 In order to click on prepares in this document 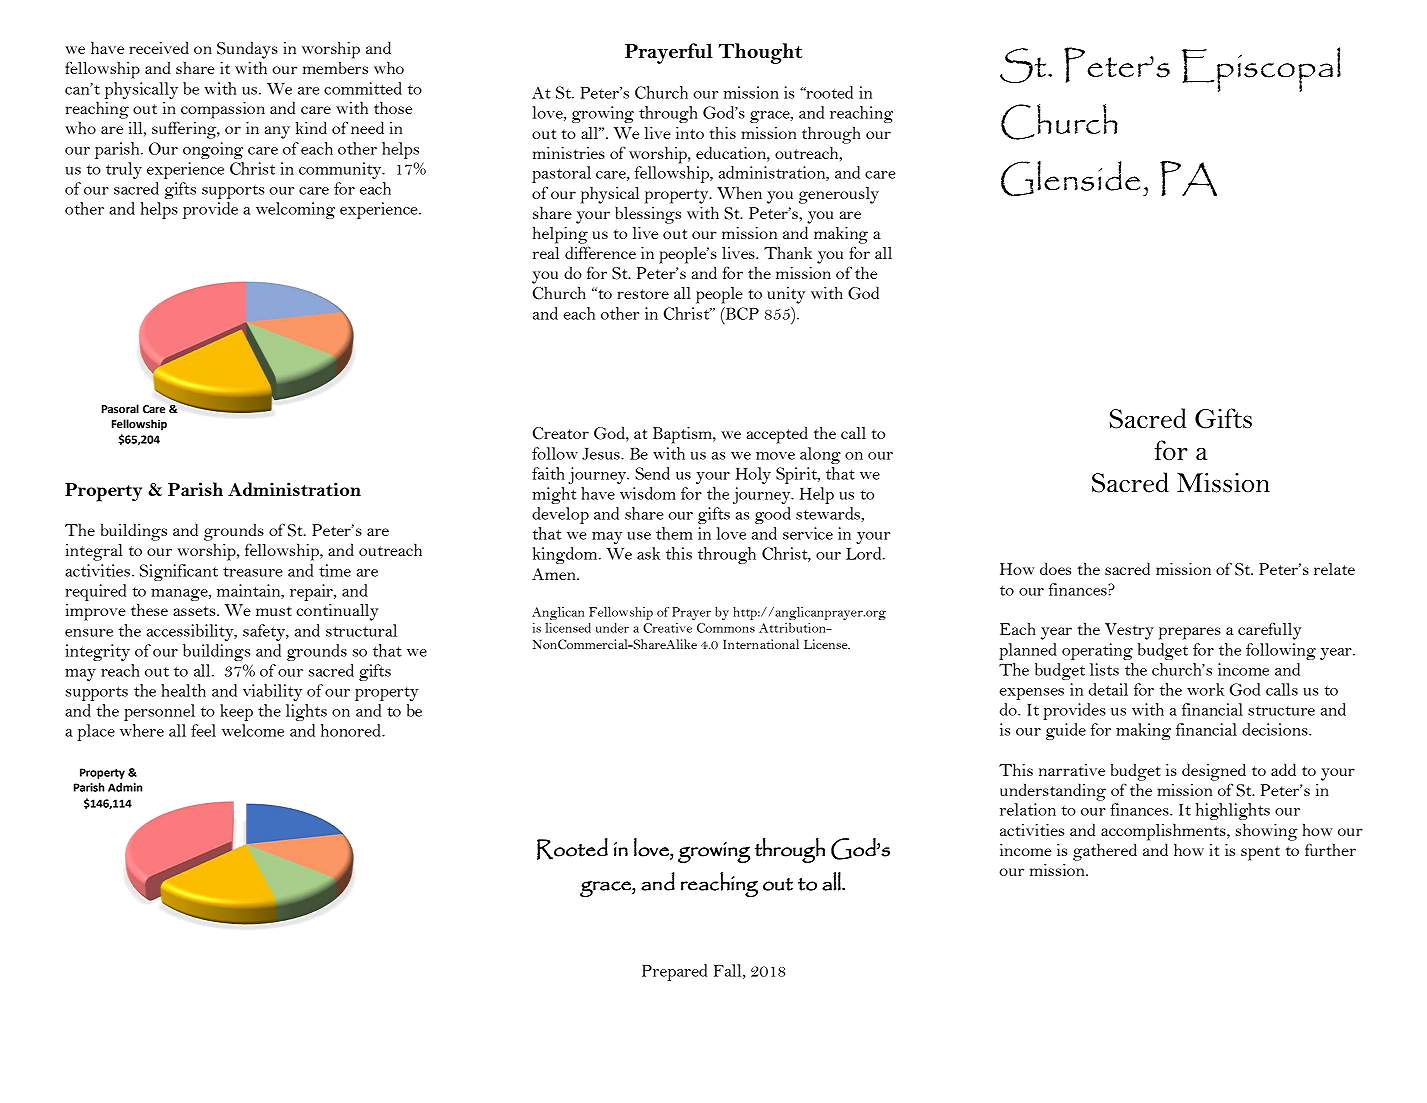, I will do `click(1190, 633)`.
